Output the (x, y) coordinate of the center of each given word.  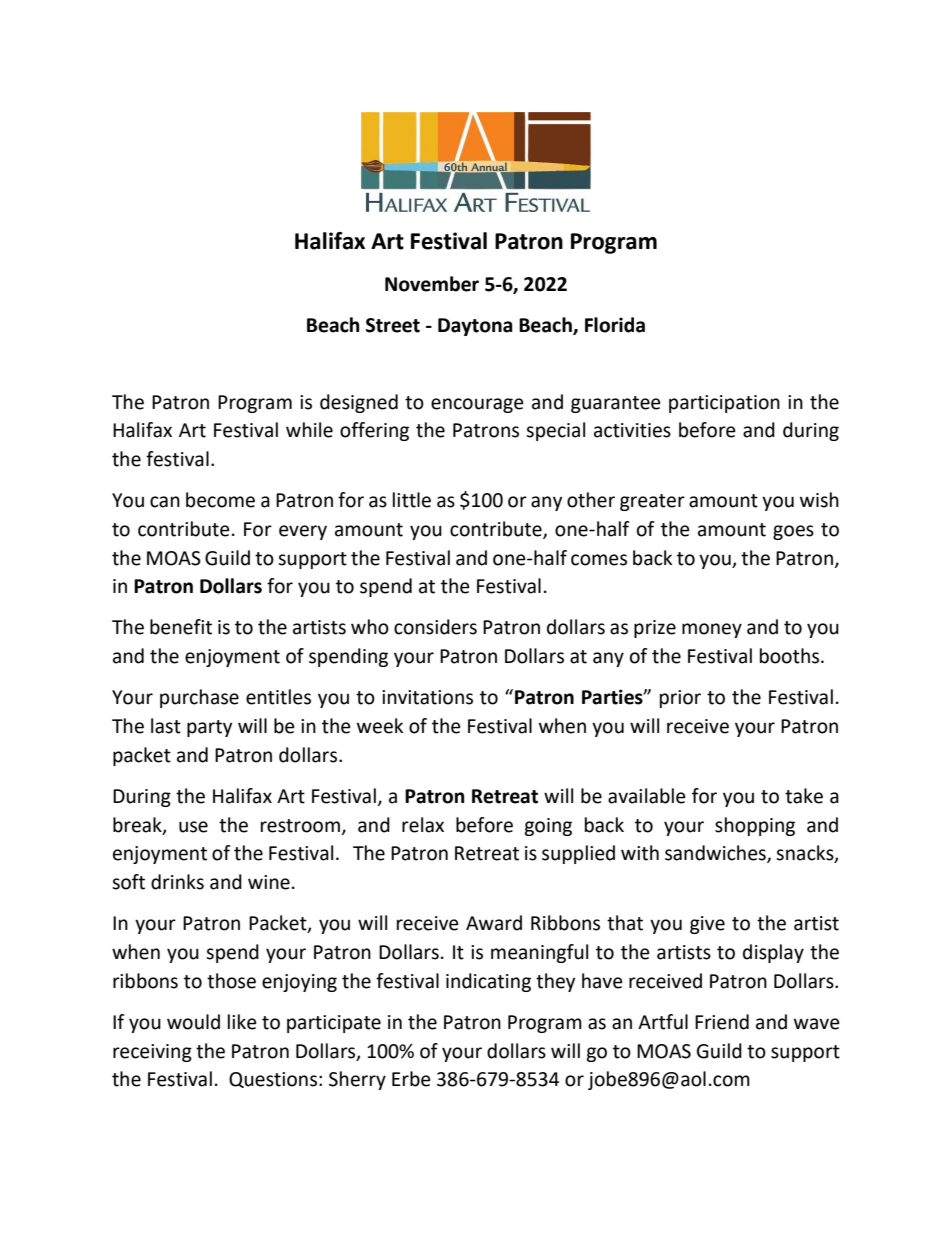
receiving (152, 1053)
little (412, 500)
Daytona (475, 327)
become (220, 500)
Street (393, 325)
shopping (755, 826)
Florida (615, 325)
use (193, 827)
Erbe (411, 1079)
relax (423, 825)
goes (793, 532)
